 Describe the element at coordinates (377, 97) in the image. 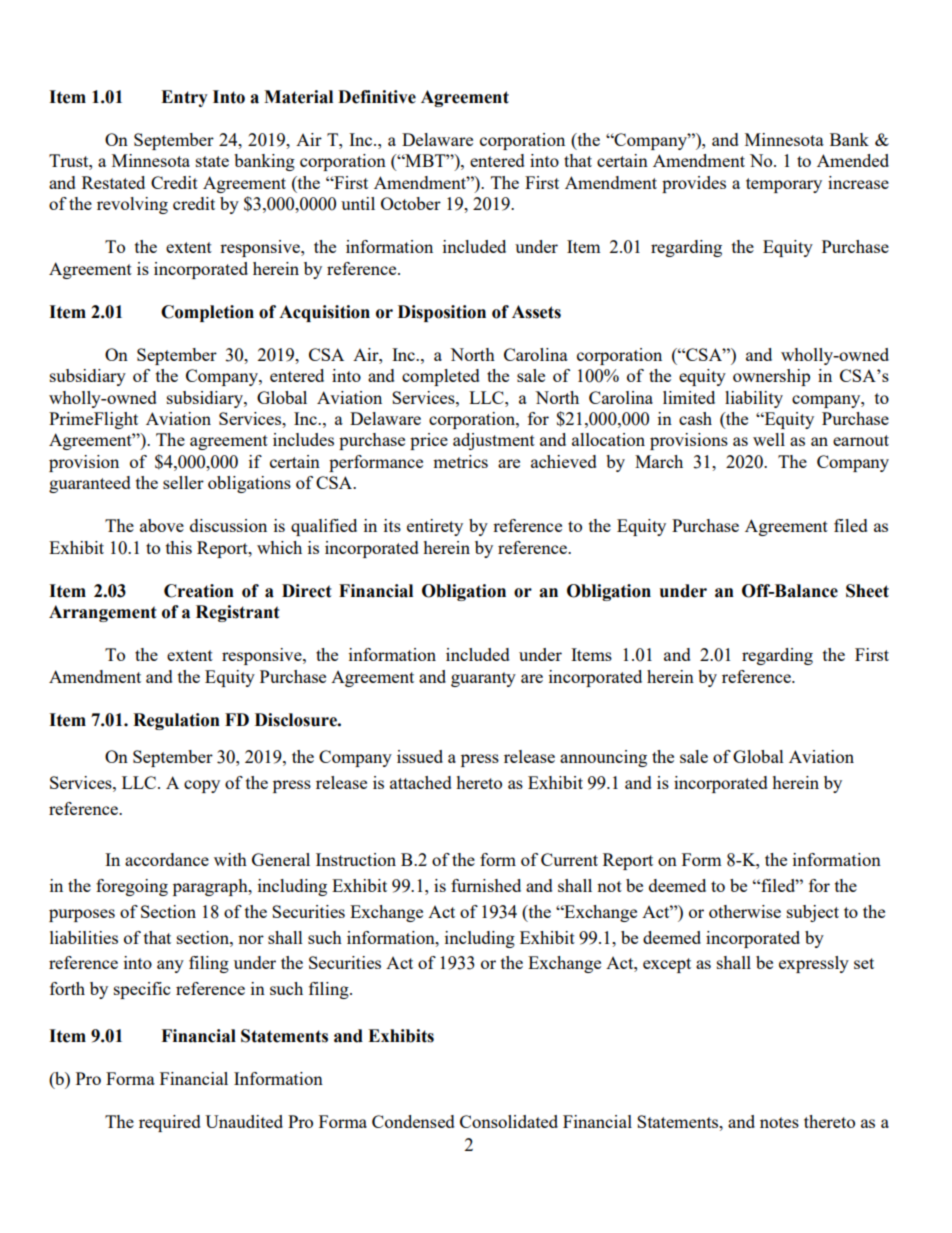

I see `Definitive` at that location.
